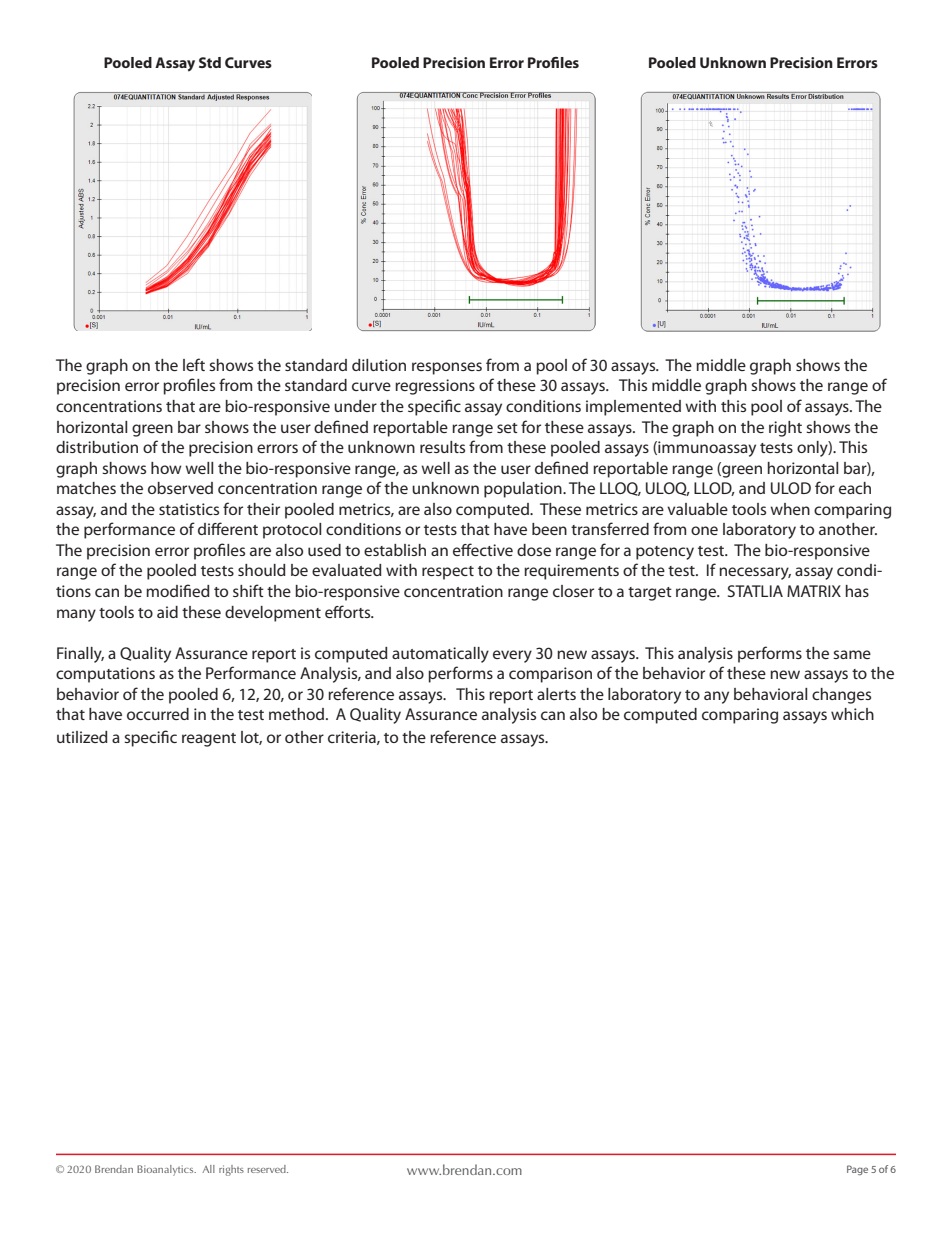  Describe the element at coordinates (440, 655) in the image. I see `automatically` at that location.
